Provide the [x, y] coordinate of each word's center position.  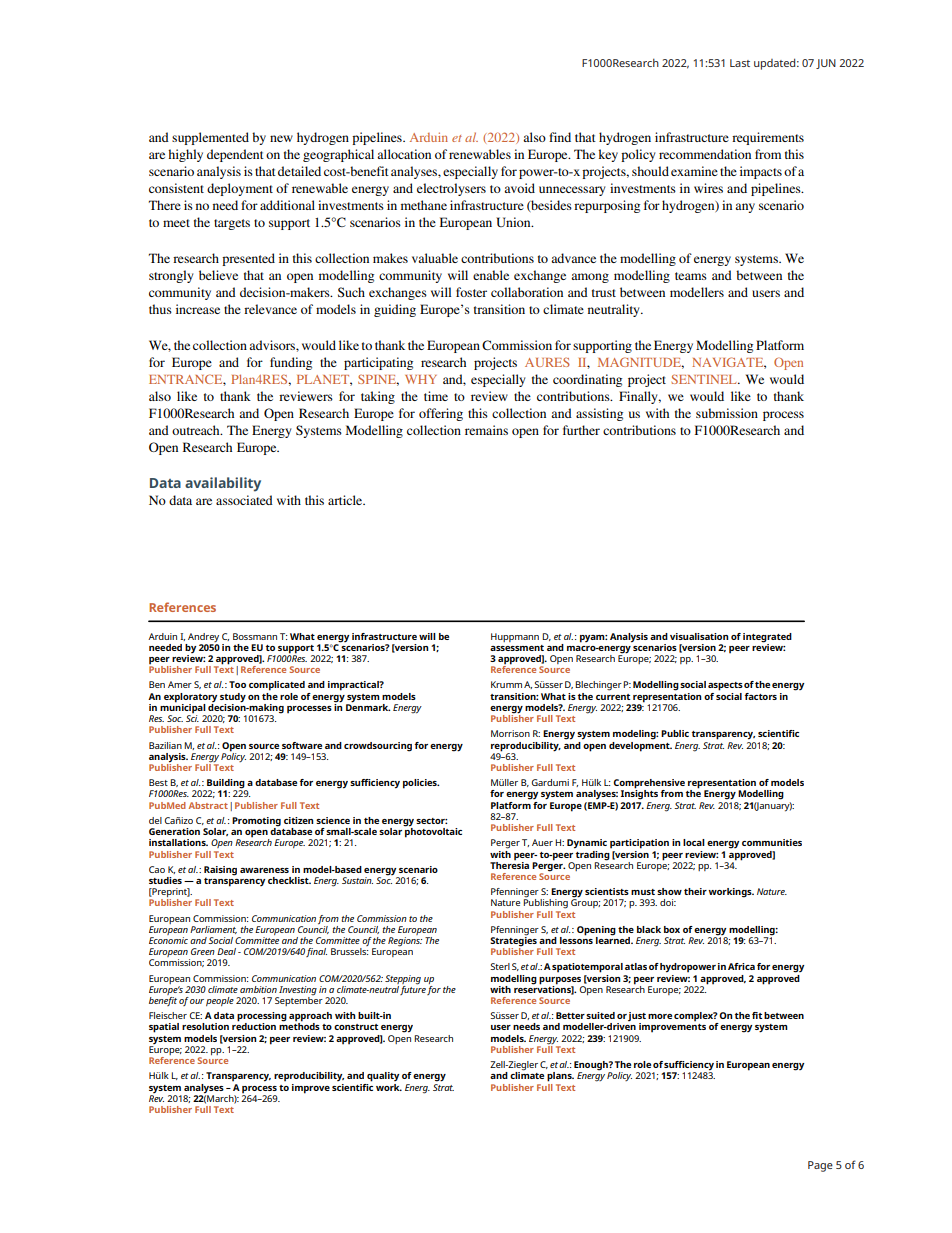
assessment [517, 648]
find [560, 137]
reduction [254, 1025]
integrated [767, 638]
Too [237, 684]
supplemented [210, 138]
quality [383, 1077]
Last [740, 63]
